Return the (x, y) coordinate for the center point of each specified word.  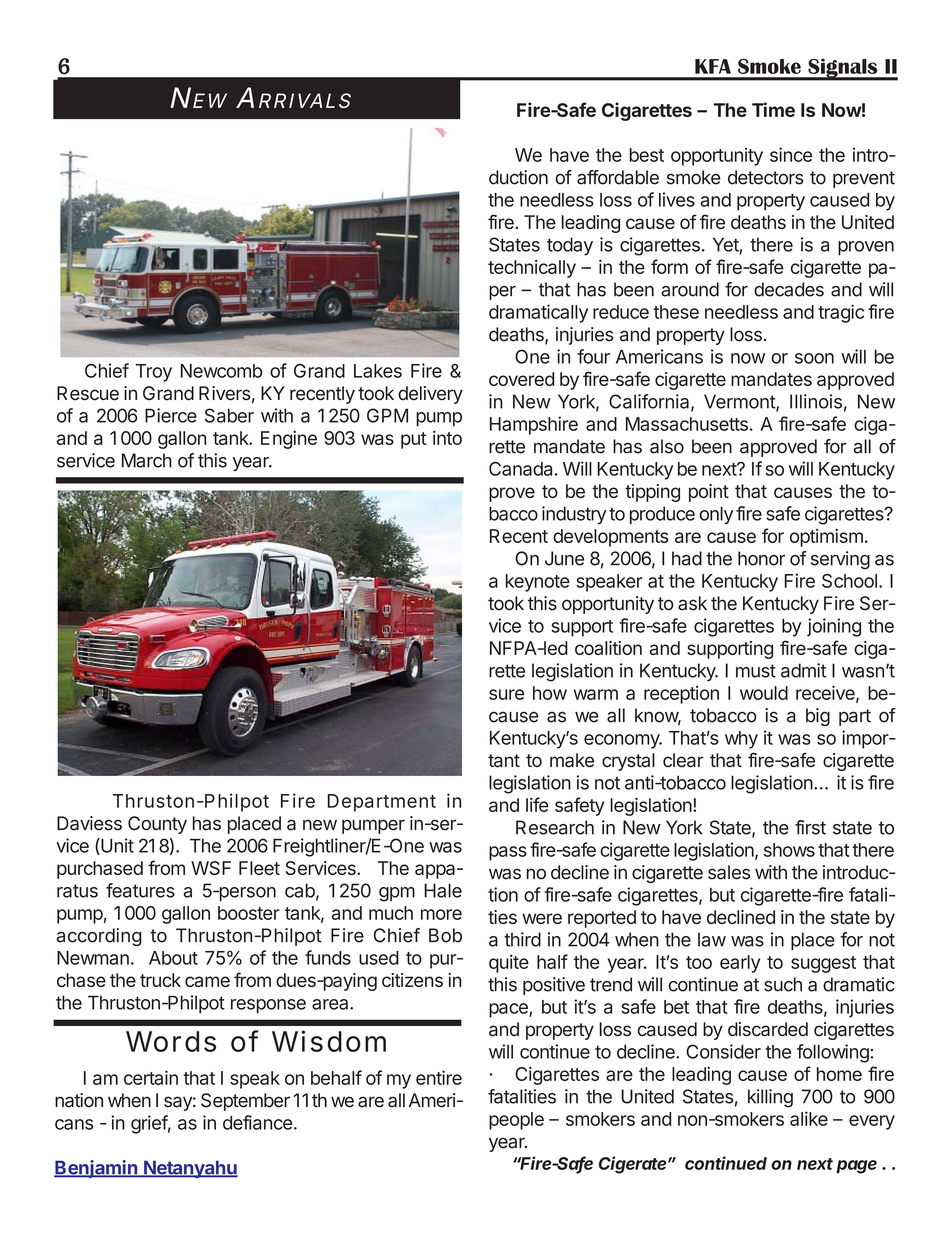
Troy (153, 373)
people (516, 1121)
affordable (618, 177)
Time (773, 109)
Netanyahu (190, 1169)
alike (809, 1118)
